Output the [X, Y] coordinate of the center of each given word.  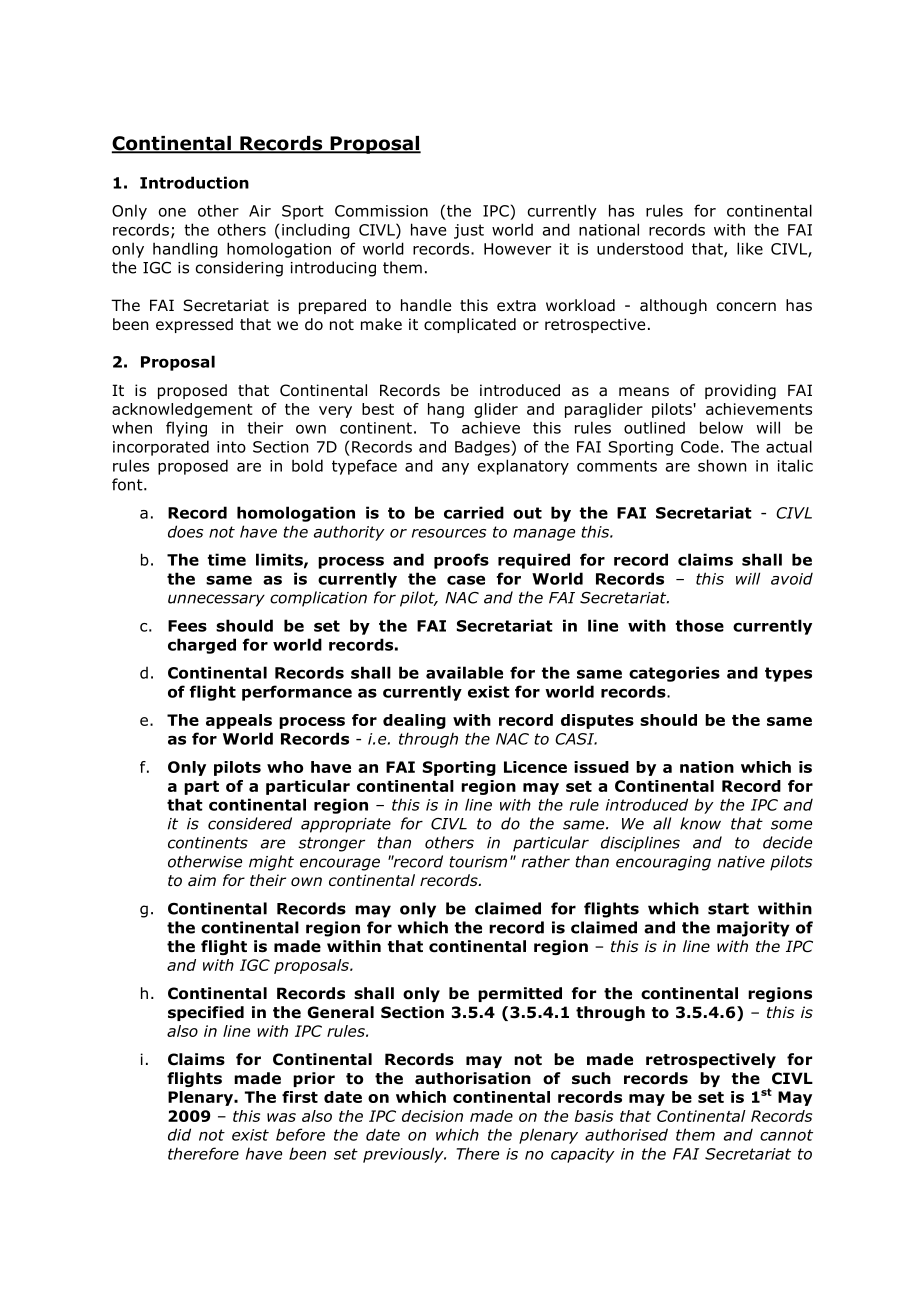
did [179, 1134]
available [464, 672]
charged [202, 646]
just [469, 231]
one [172, 212]
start [728, 909]
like [750, 248]
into [231, 447]
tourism [478, 862]
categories [674, 674]
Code [700, 446]
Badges [483, 448]
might [271, 863]
